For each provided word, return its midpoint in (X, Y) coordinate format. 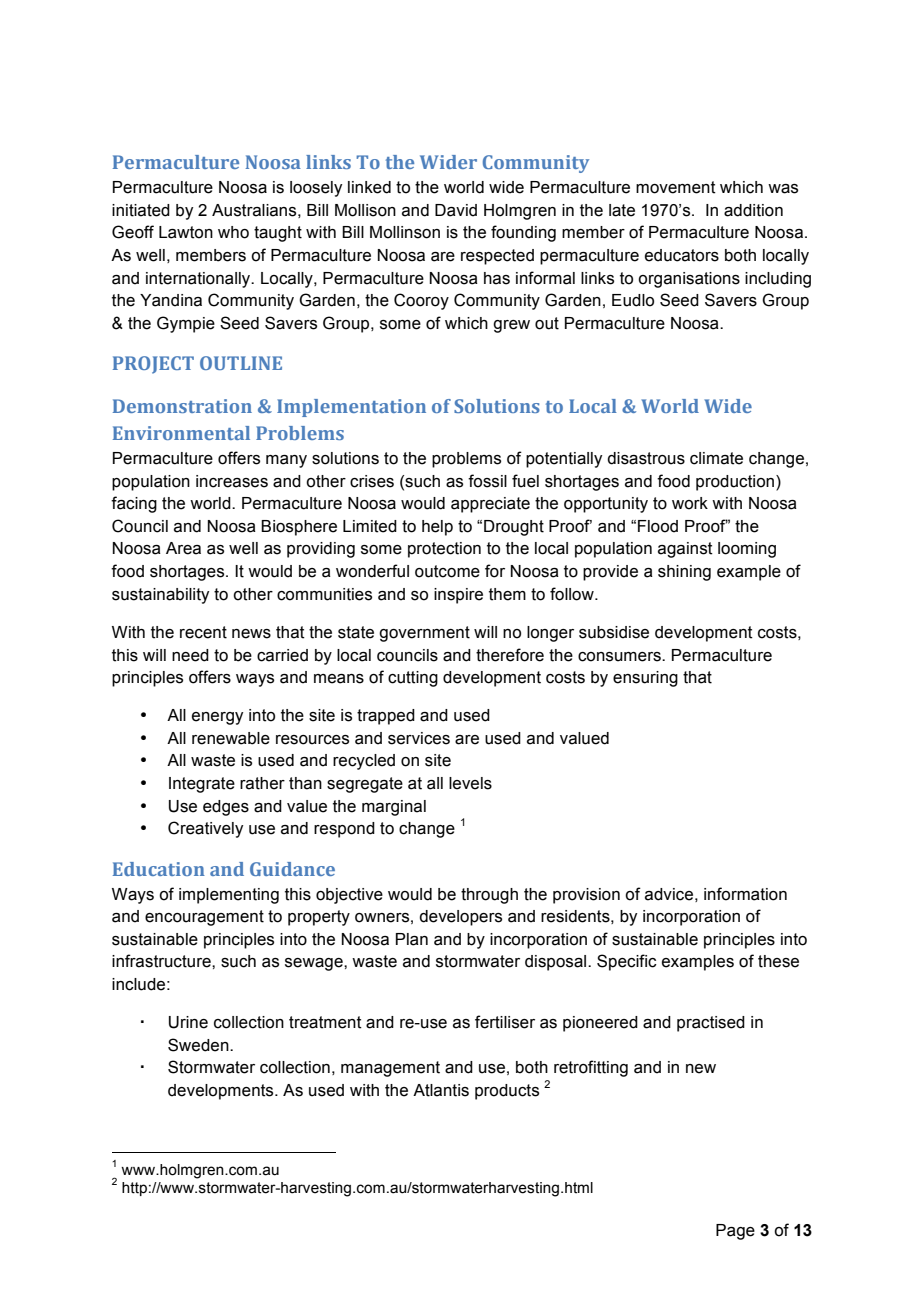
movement (676, 187)
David (456, 210)
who (233, 232)
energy (217, 718)
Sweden (199, 1045)
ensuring (645, 679)
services (419, 738)
